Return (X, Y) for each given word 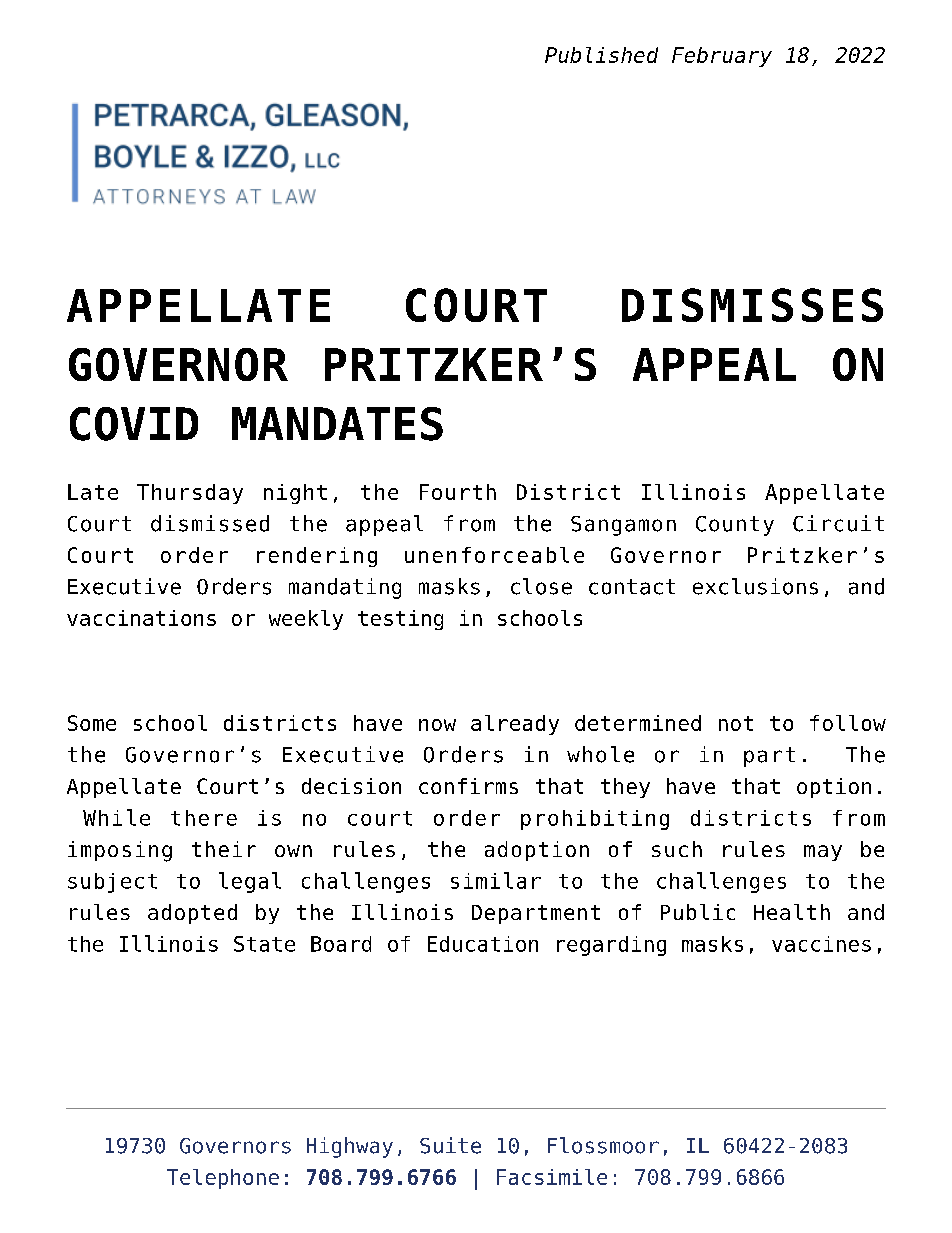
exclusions (755, 586)
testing (400, 620)
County (735, 526)
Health (792, 912)
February (722, 57)
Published (601, 55)
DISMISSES (752, 305)
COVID (134, 424)
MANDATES (337, 424)
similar (496, 880)
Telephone (223, 1179)
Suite (450, 1145)
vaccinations (141, 618)
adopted (192, 914)
